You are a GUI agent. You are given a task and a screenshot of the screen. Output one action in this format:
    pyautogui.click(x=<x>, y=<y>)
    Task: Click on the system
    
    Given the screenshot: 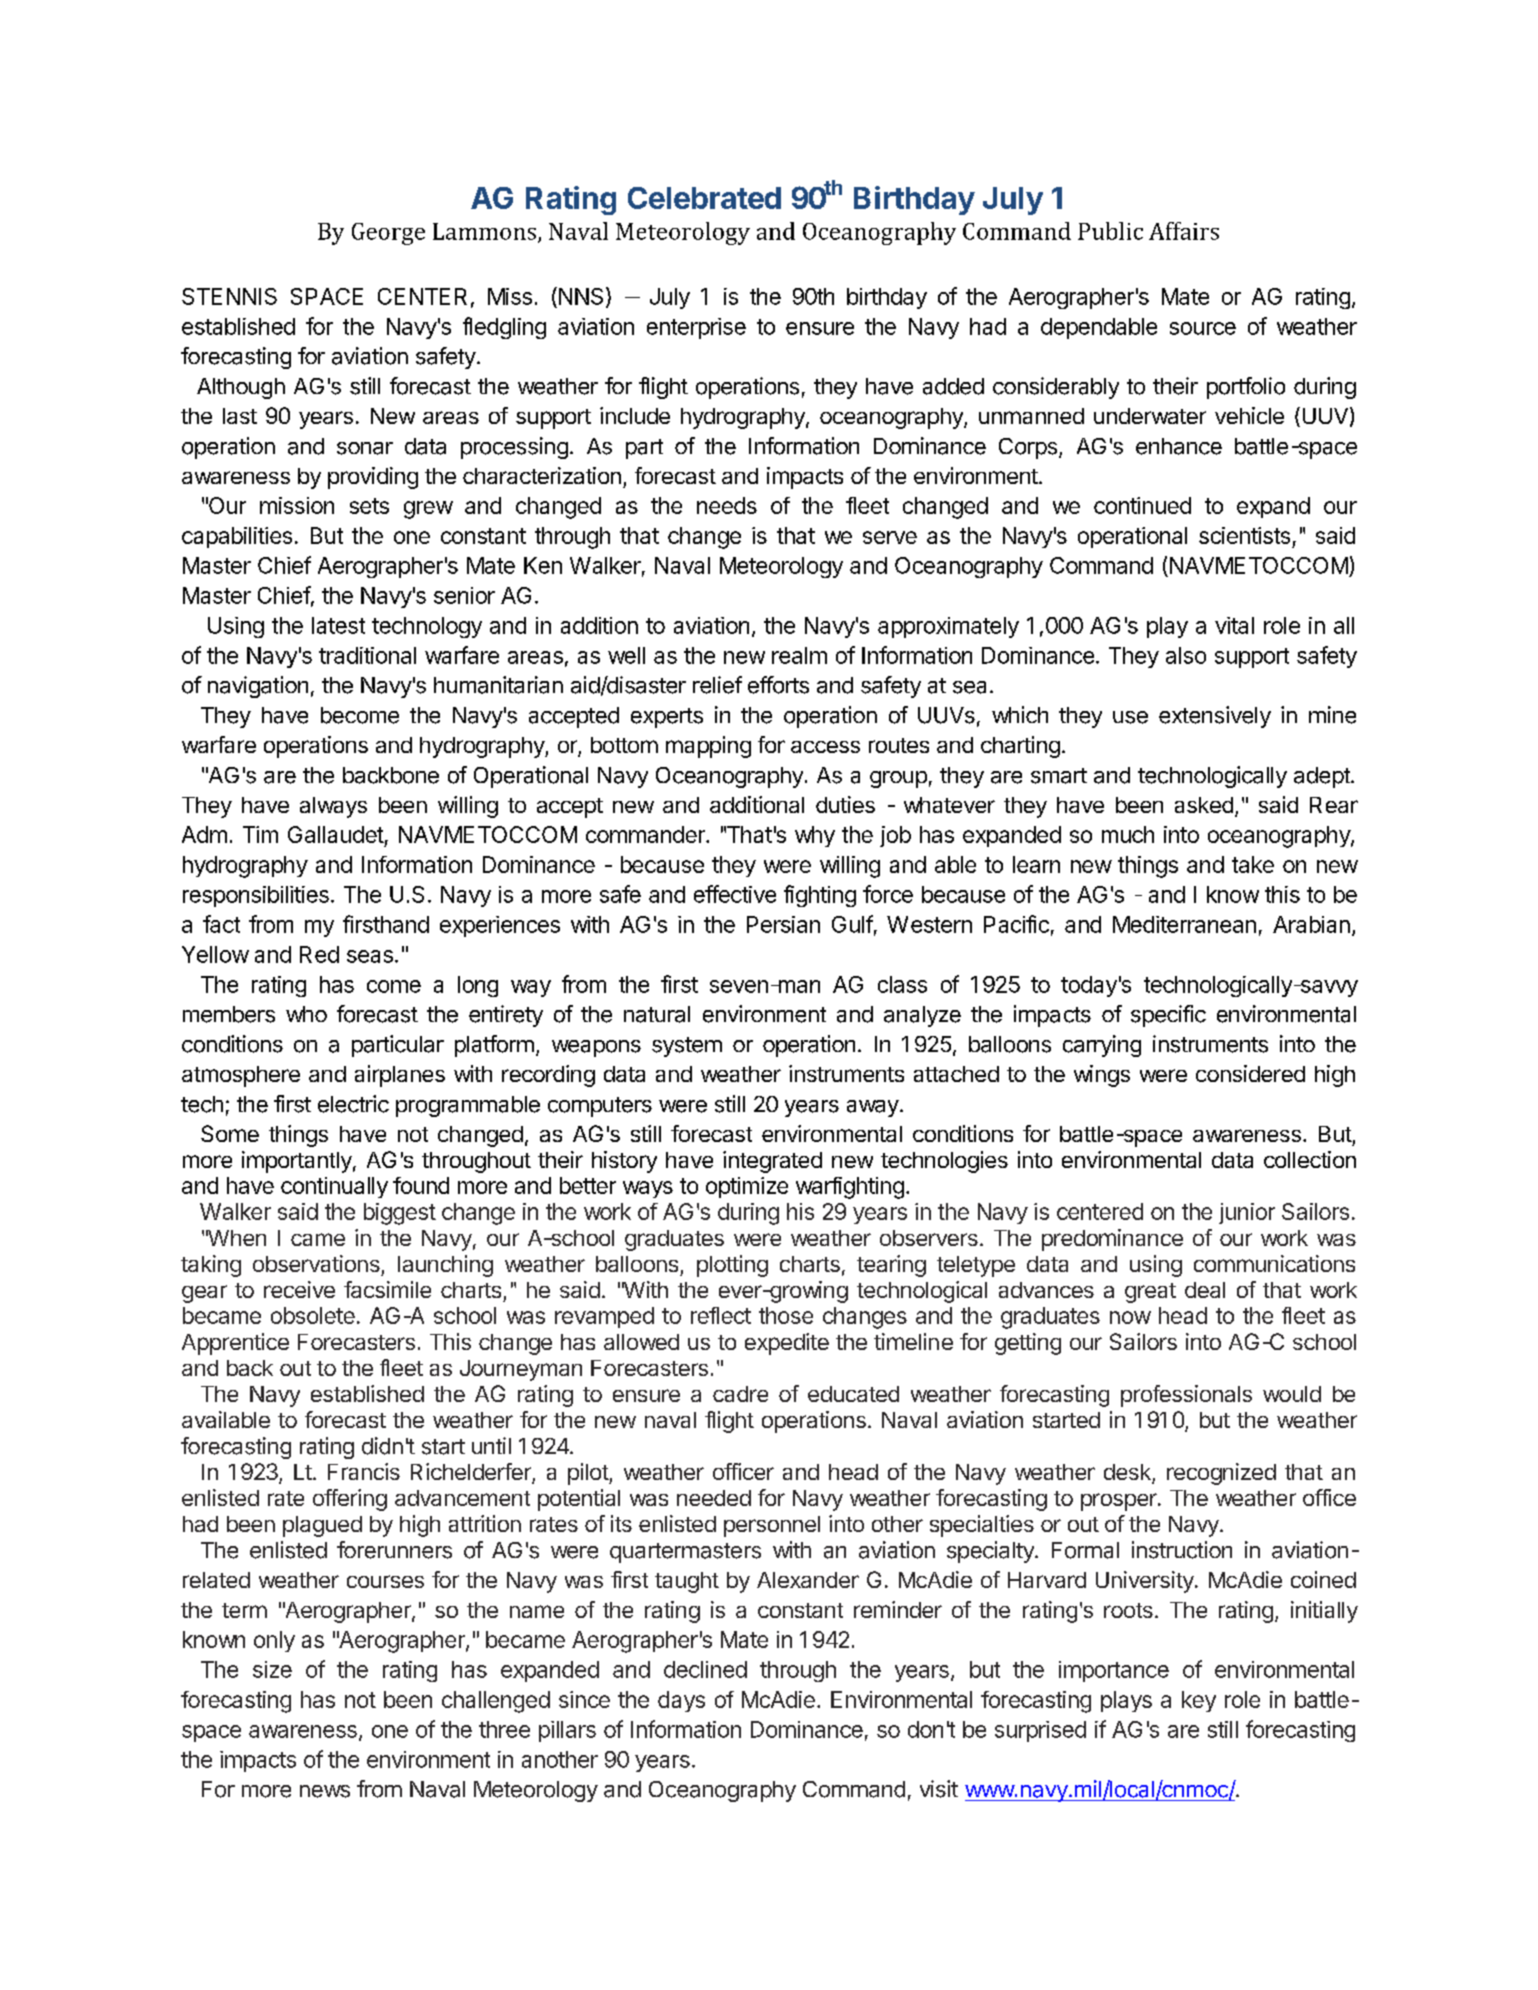 What is the action you would take?
    pyautogui.click(x=687, y=1047)
